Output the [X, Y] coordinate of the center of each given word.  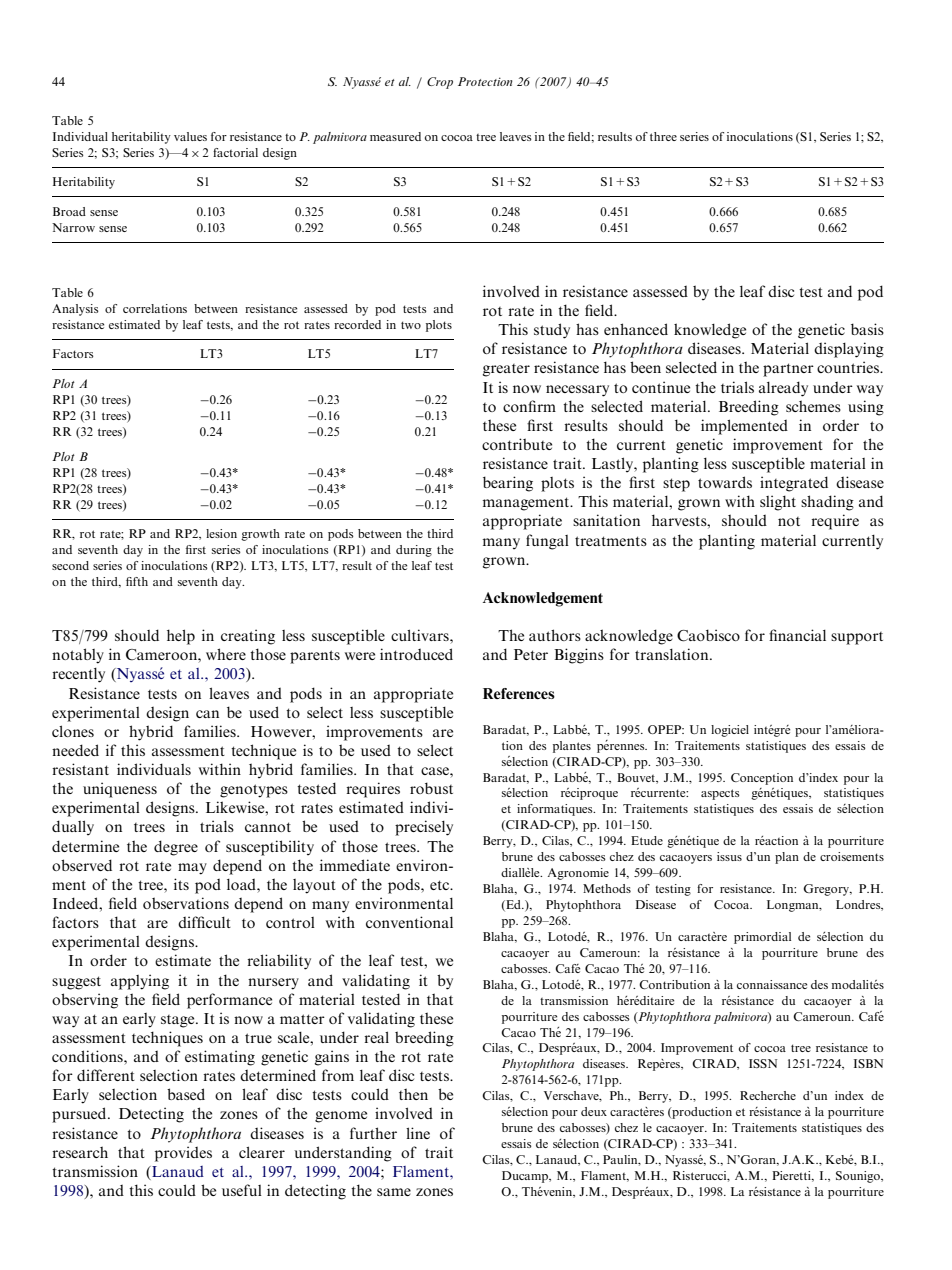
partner [788, 370]
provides [183, 1154]
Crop [440, 83]
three [663, 136]
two [411, 325]
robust [431, 788]
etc [441, 885]
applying [140, 982]
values [190, 136]
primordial [762, 938]
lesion [221, 533]
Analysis [75, 310]
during [414, 551]
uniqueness [120, 790]
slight [778, 503]
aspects [720, 794]
